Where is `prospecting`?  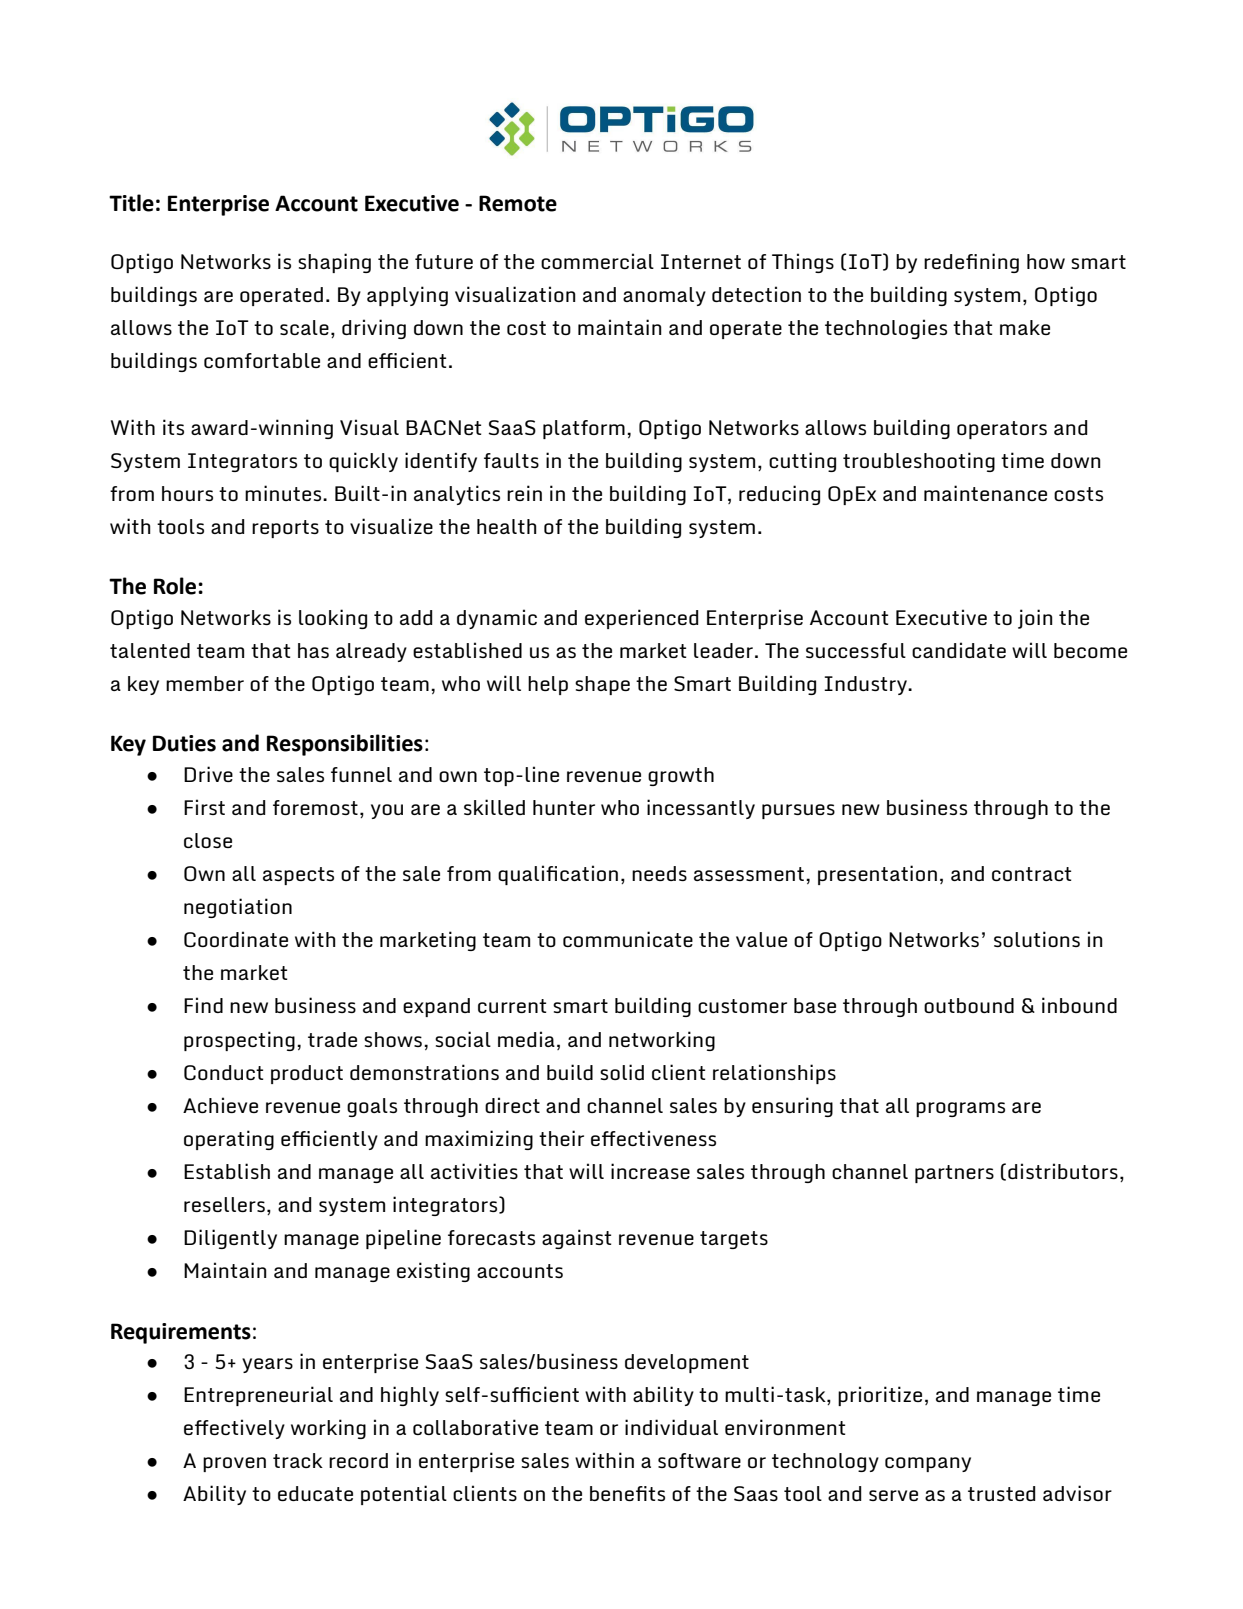
prospecting is located at coordinates (239, 1041).
